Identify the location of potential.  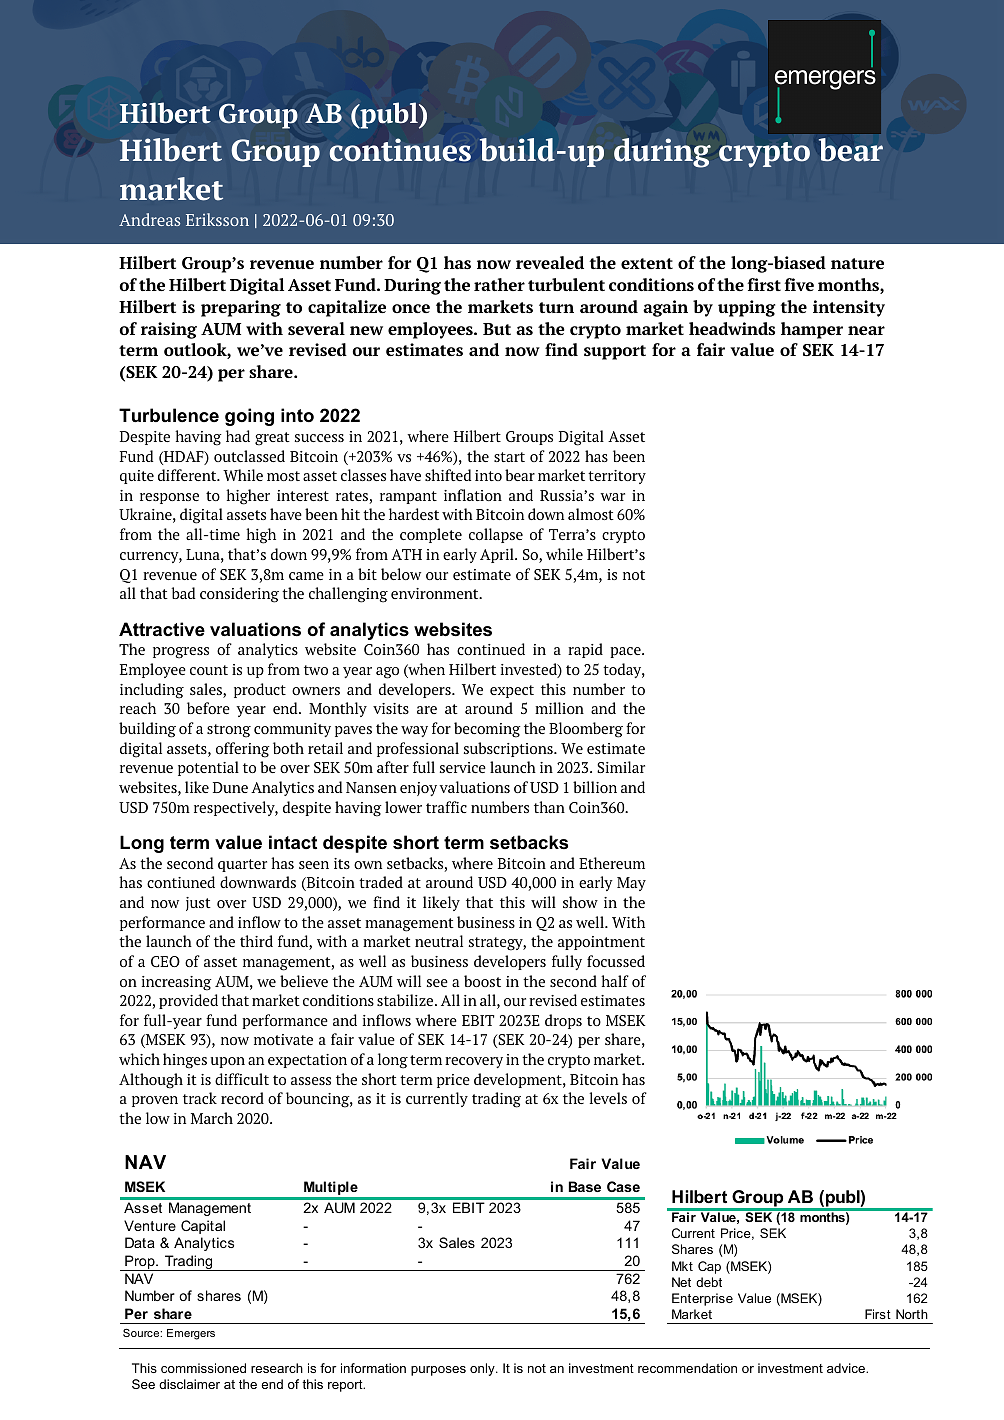
(208, 768).
